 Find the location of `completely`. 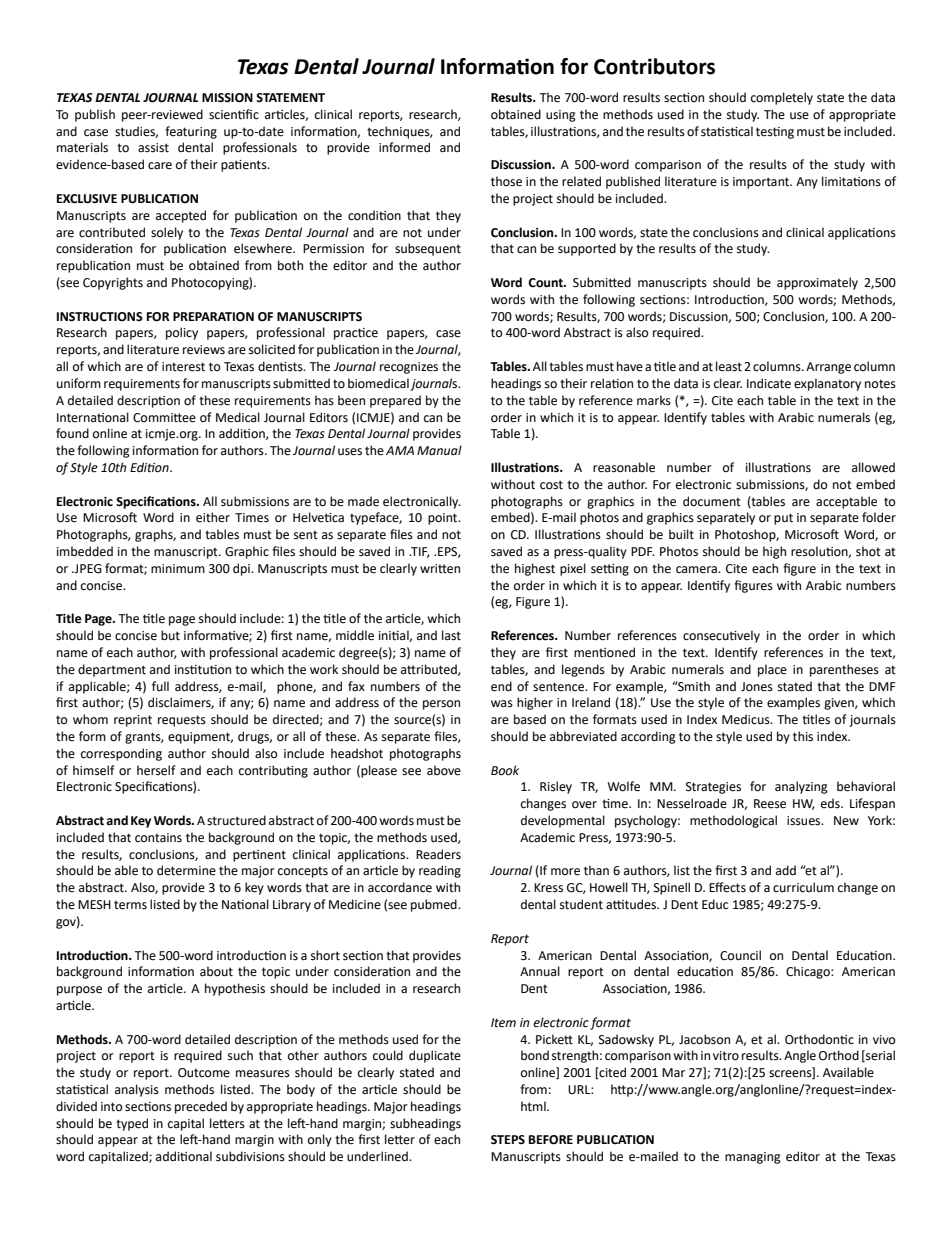

completely is located at coordinates (782, 98).
